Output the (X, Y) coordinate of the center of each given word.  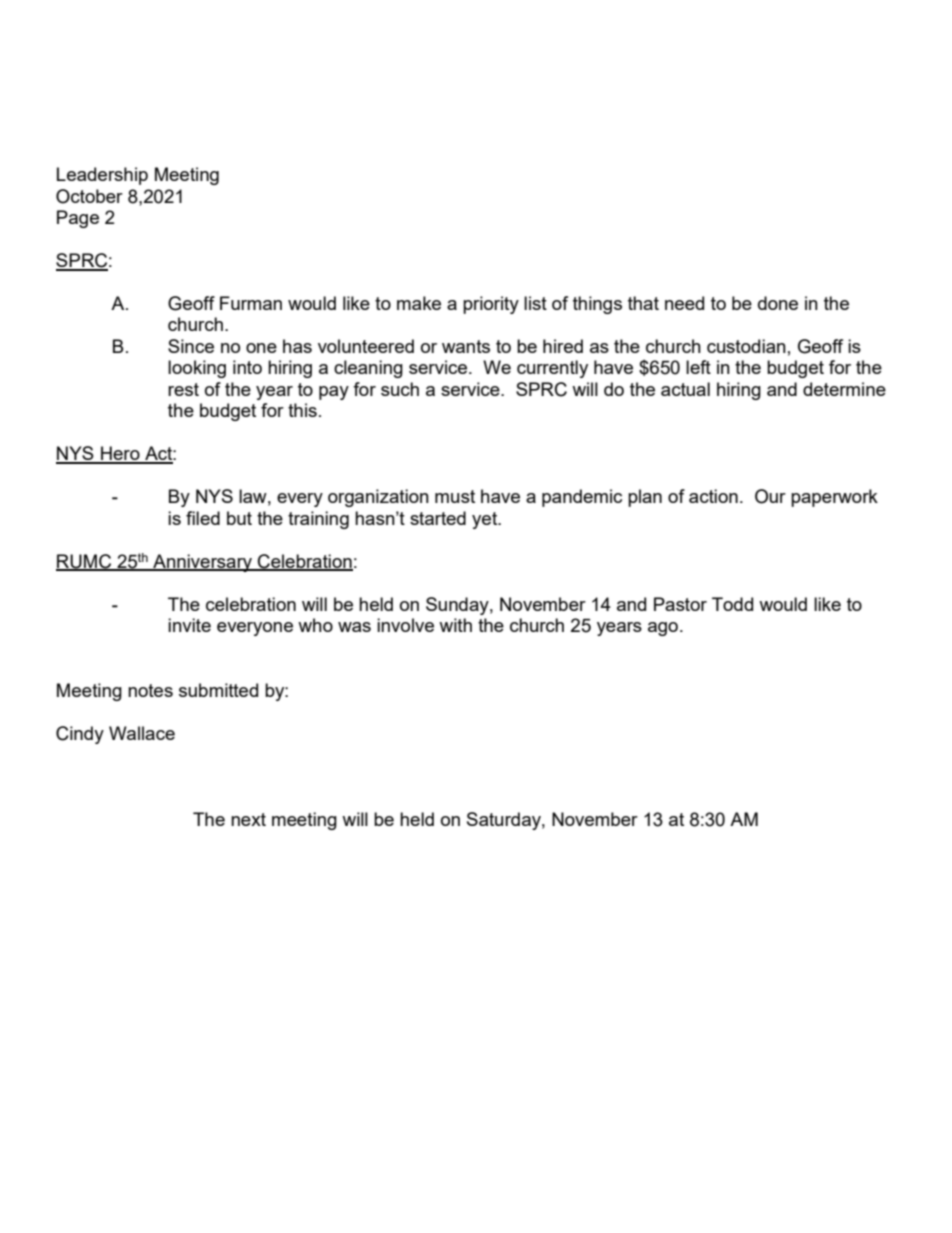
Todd (732, 604)
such (400, 389)
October (89, 196)
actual (685, 389)
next (248, 819)
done (778, 303)
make (419, 303)
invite (189, 625)
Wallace (142, 733)
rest (183, 389)
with (455, 625)
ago (663, 629)
